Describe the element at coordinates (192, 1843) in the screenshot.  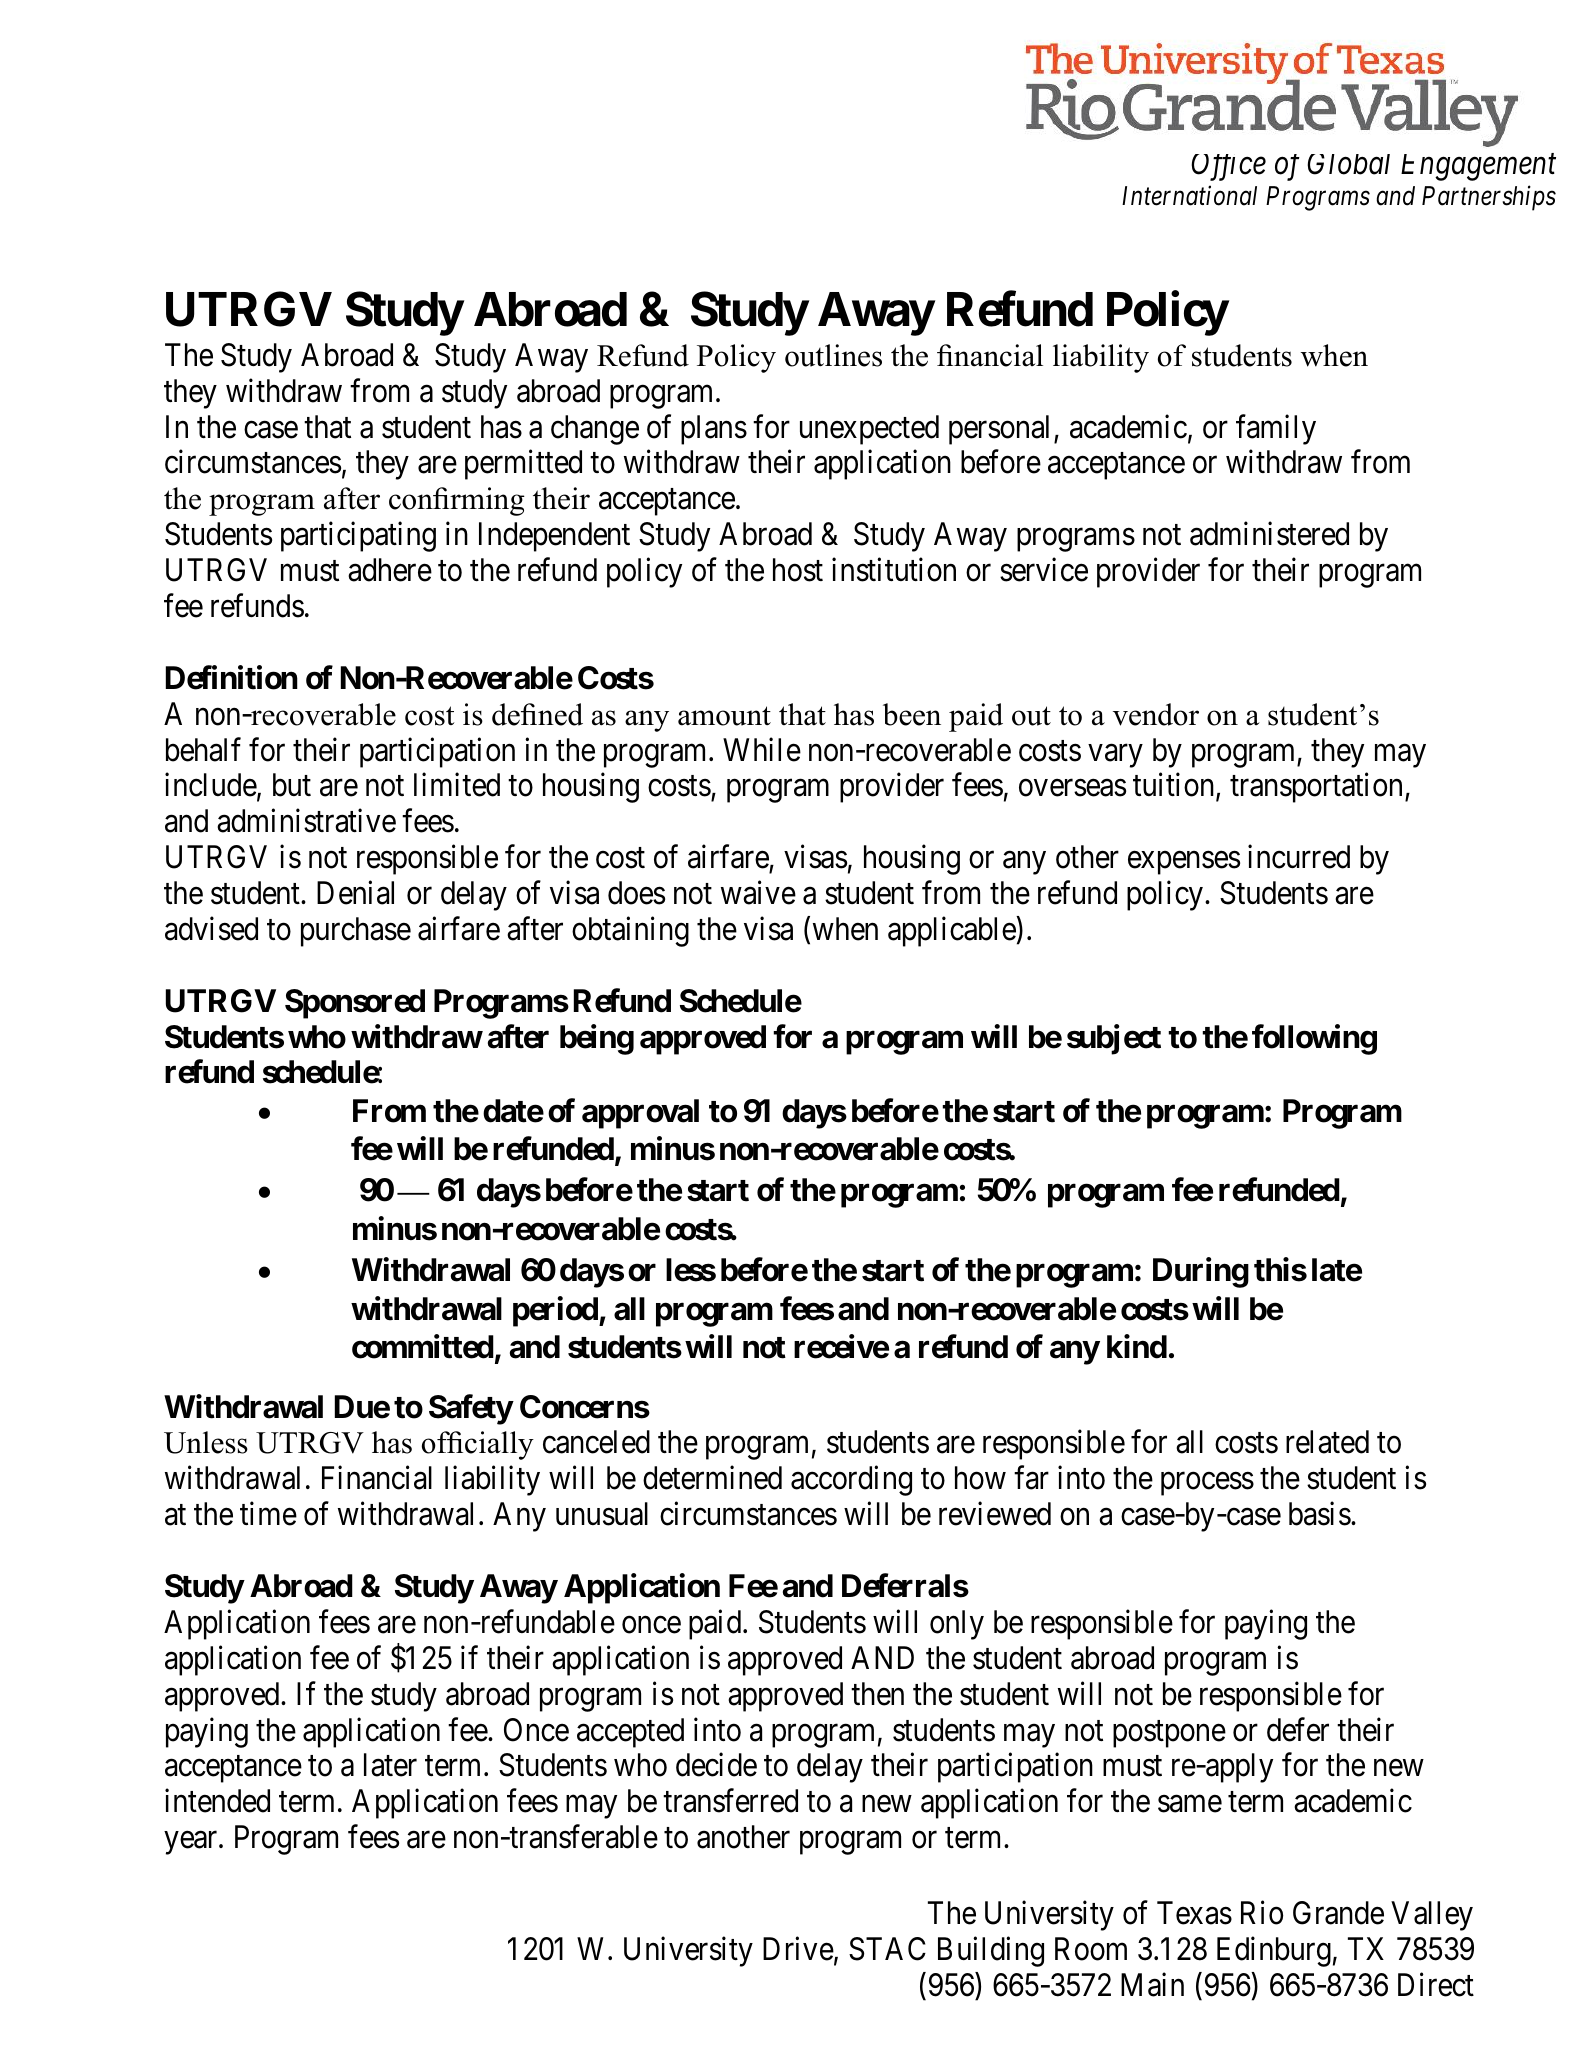
I see `year` at that location.
